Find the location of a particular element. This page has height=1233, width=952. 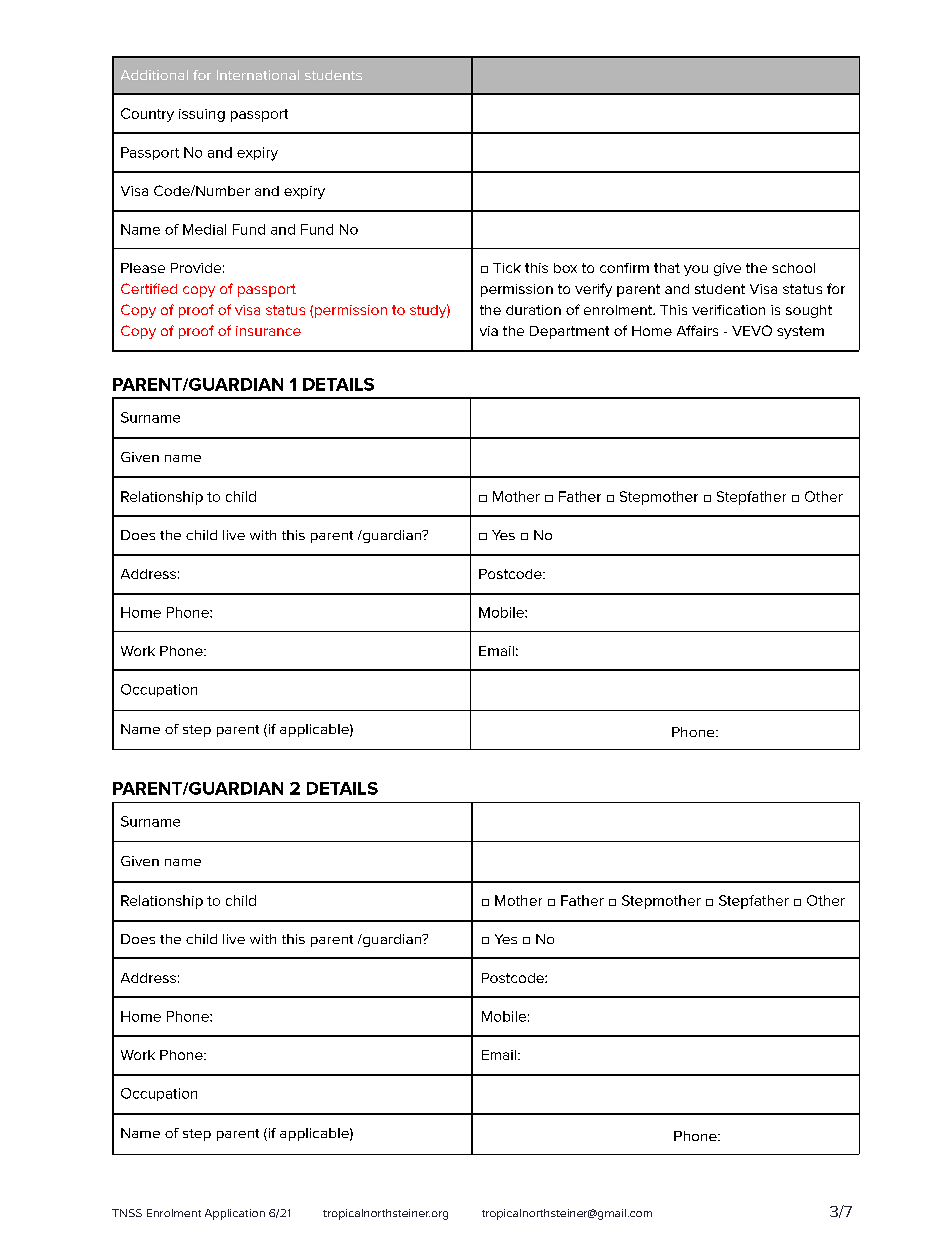

you is located at coordinates (696, 270).
